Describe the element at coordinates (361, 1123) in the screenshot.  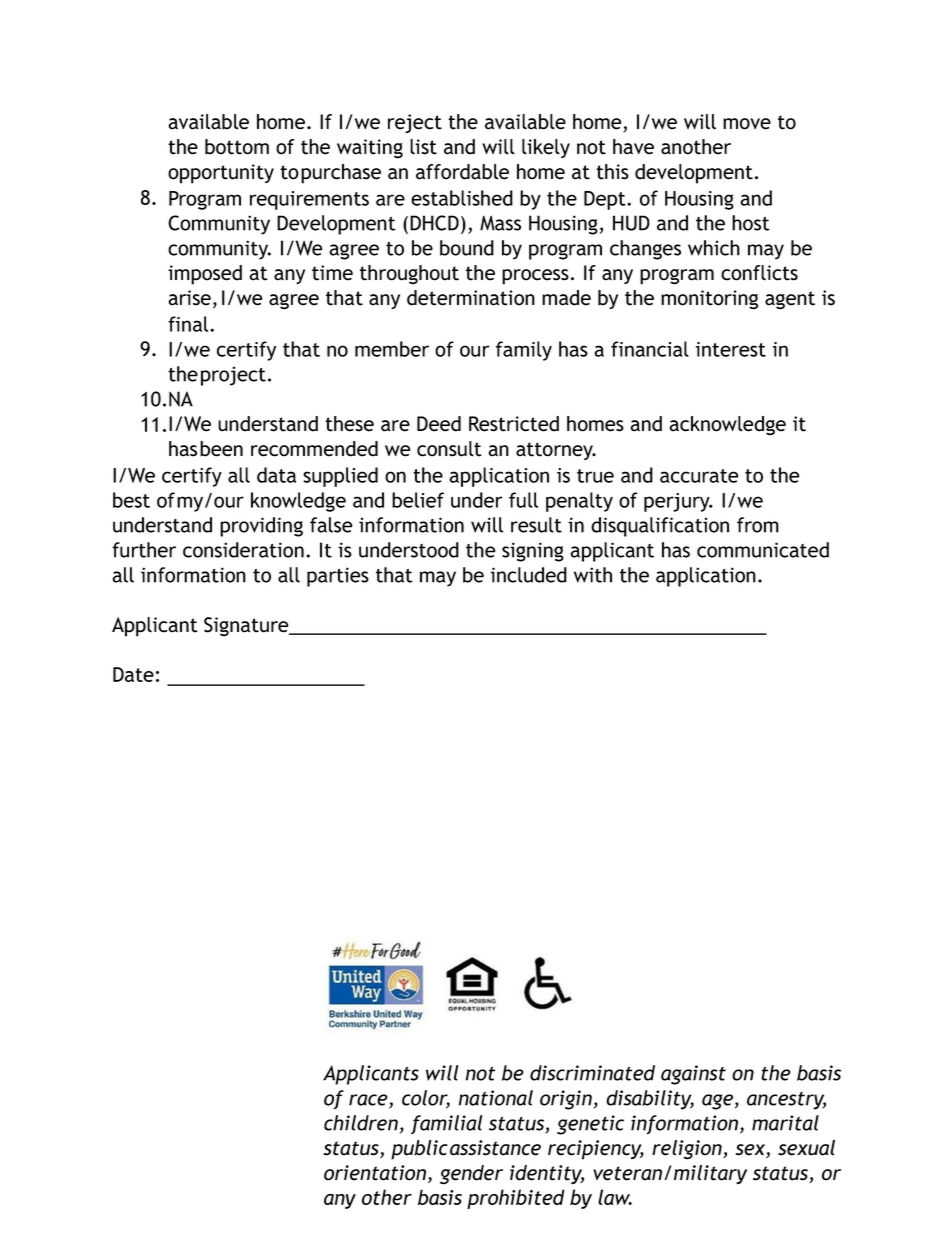
I see `children` at that location.
